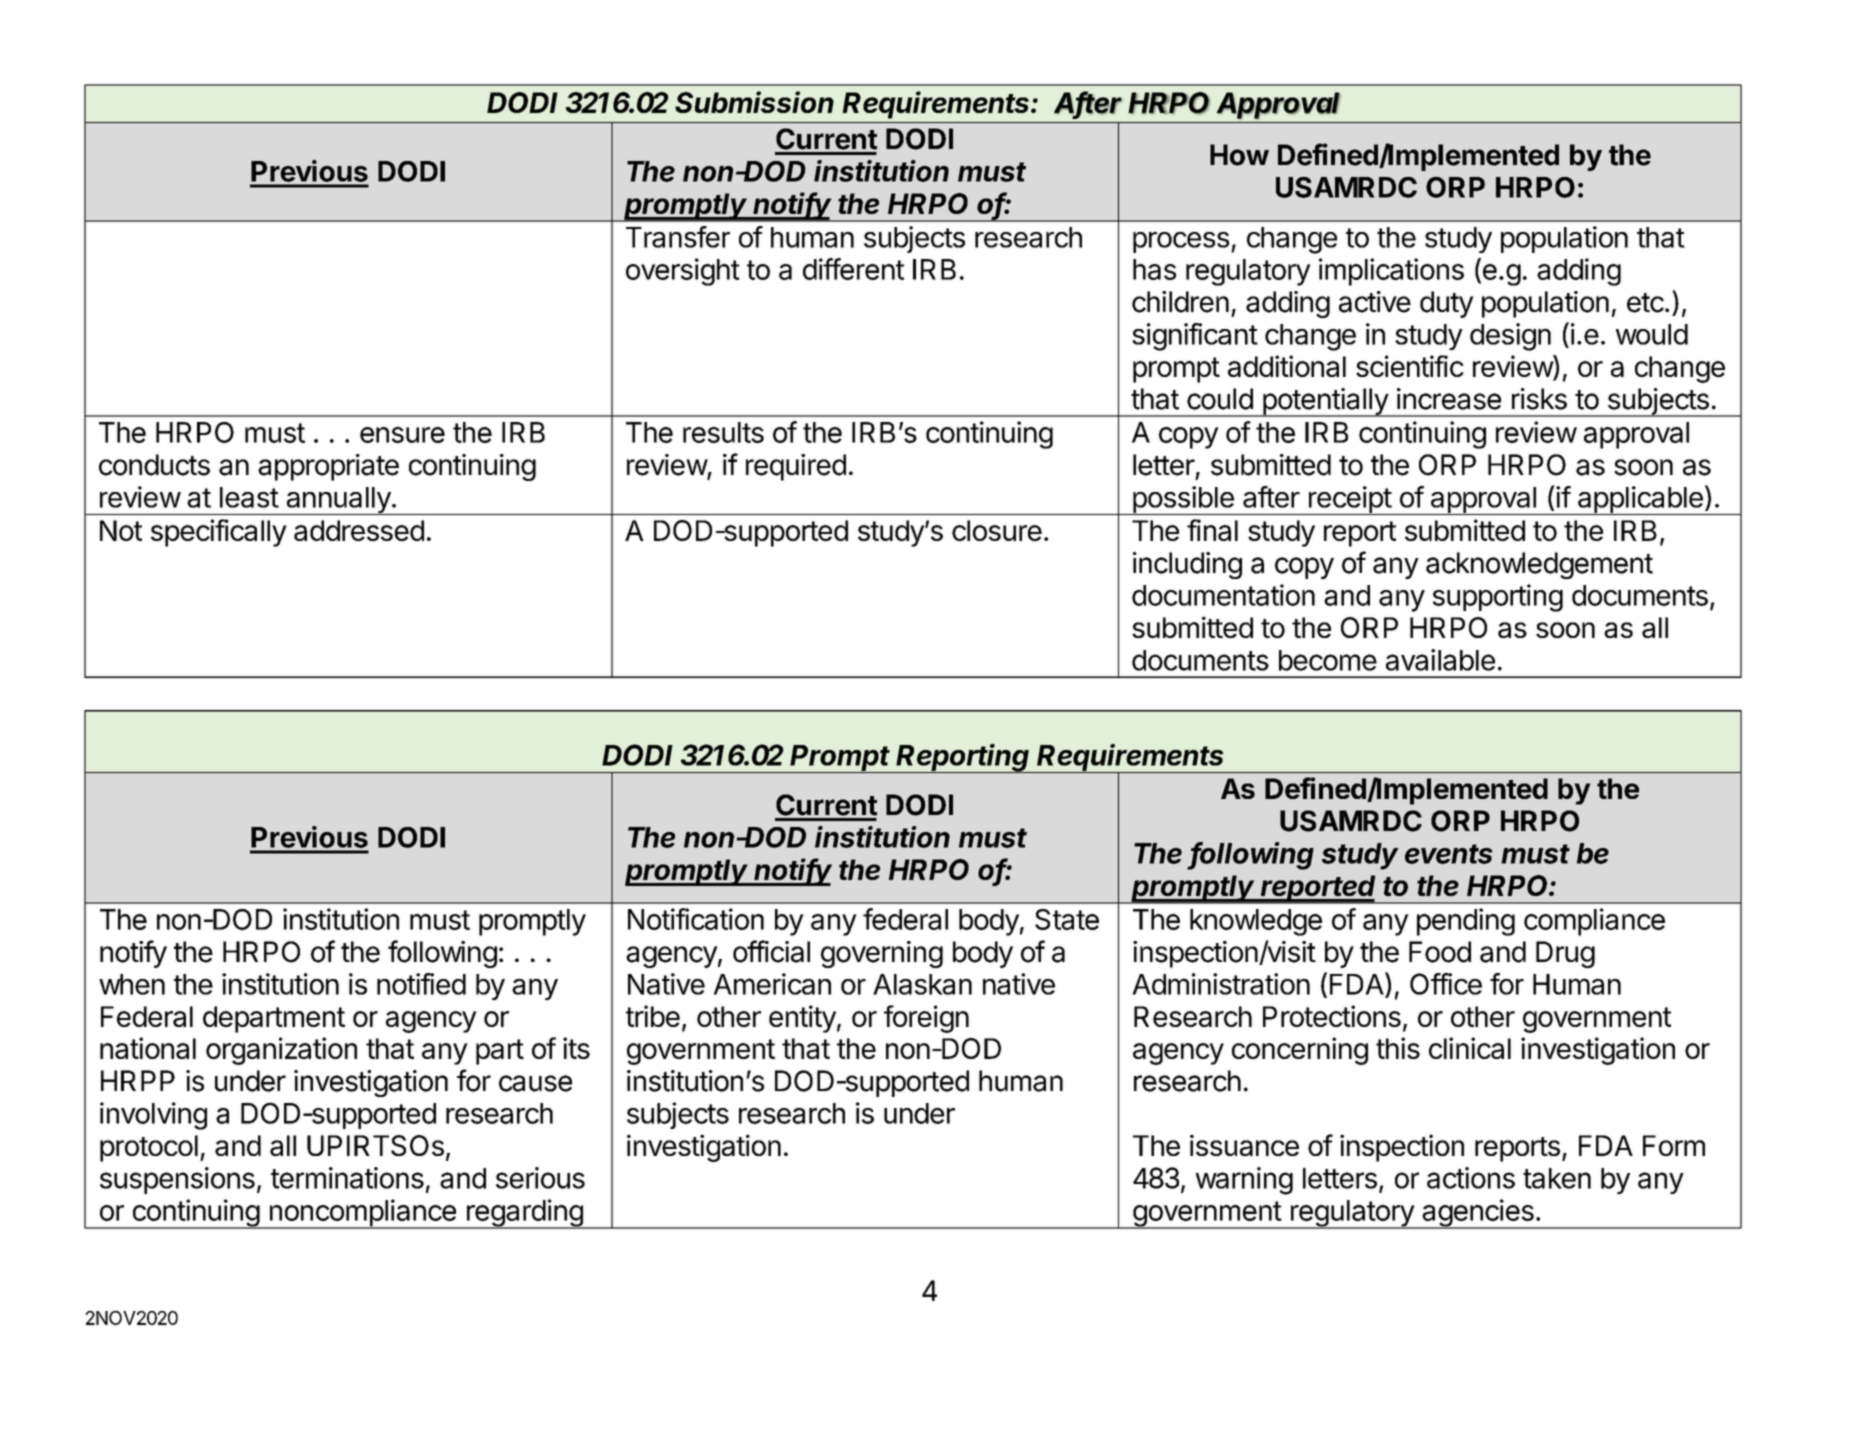  I want to click on How, so click(1239, 155).
